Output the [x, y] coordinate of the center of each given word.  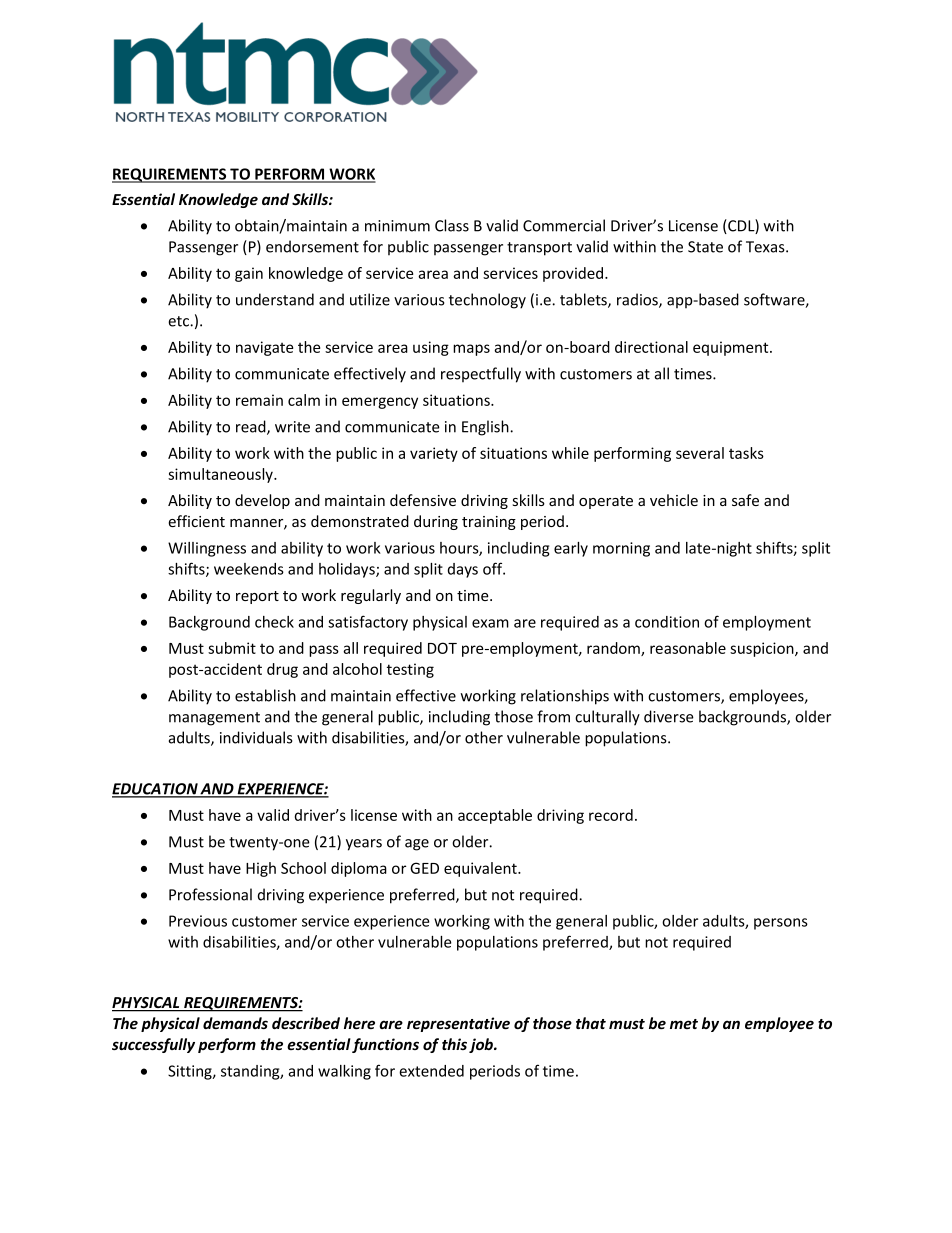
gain [249, 274]
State [705, 247]
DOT [442, 648]
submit [232, 648]
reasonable [688, 648]
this [454, 1044]
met [684, 1024]
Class [452, 225]
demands [235, 1023]
